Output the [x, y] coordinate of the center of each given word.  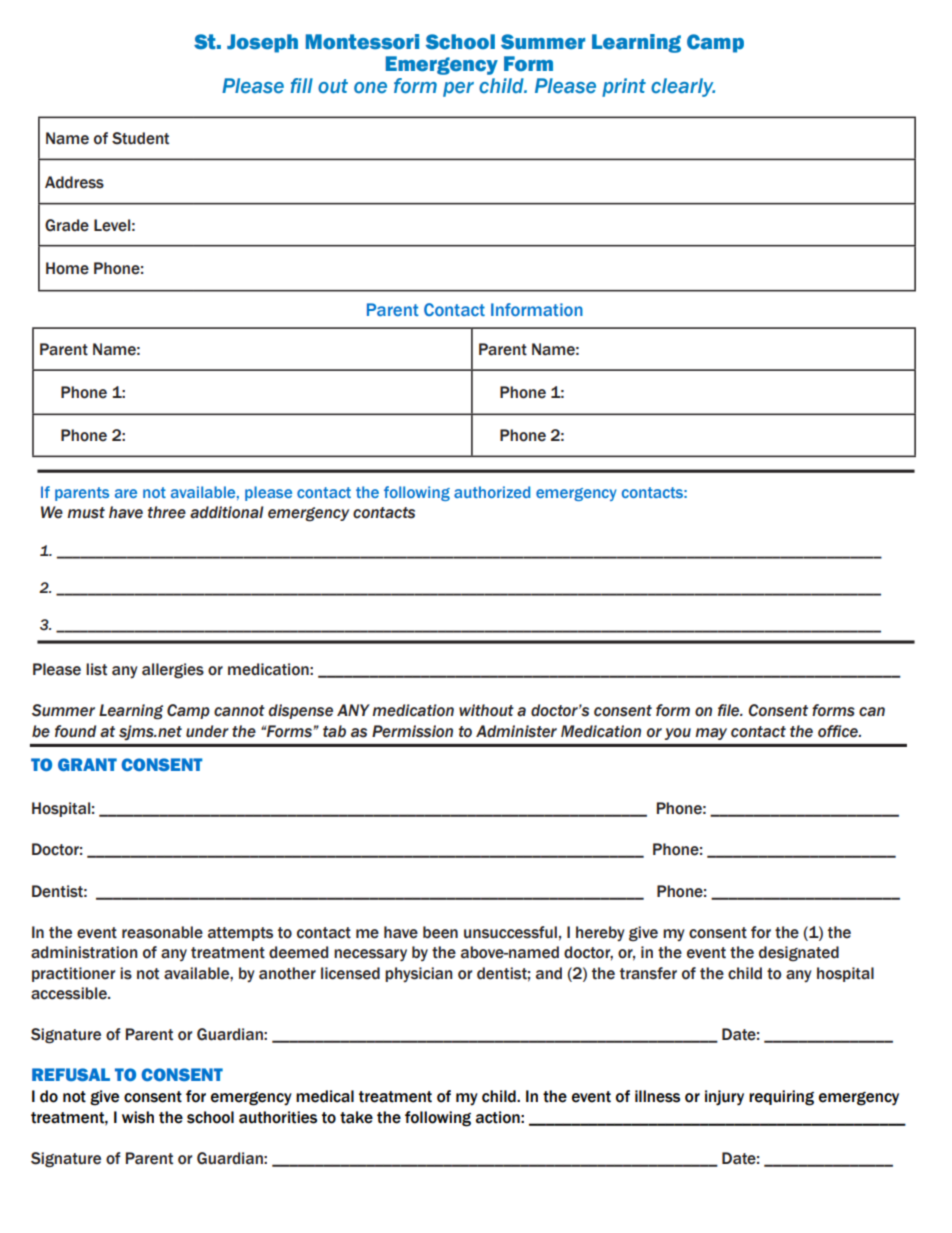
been [440, 932]
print [624, 87]
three [167, 512]
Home [67, 268]
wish [138, 1117]
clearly [683, 87]
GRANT [87, 764]
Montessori [362, 42]
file [730, 710]
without [486, 710]
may [711, 734]
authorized [492, 492]
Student [140, 138]
